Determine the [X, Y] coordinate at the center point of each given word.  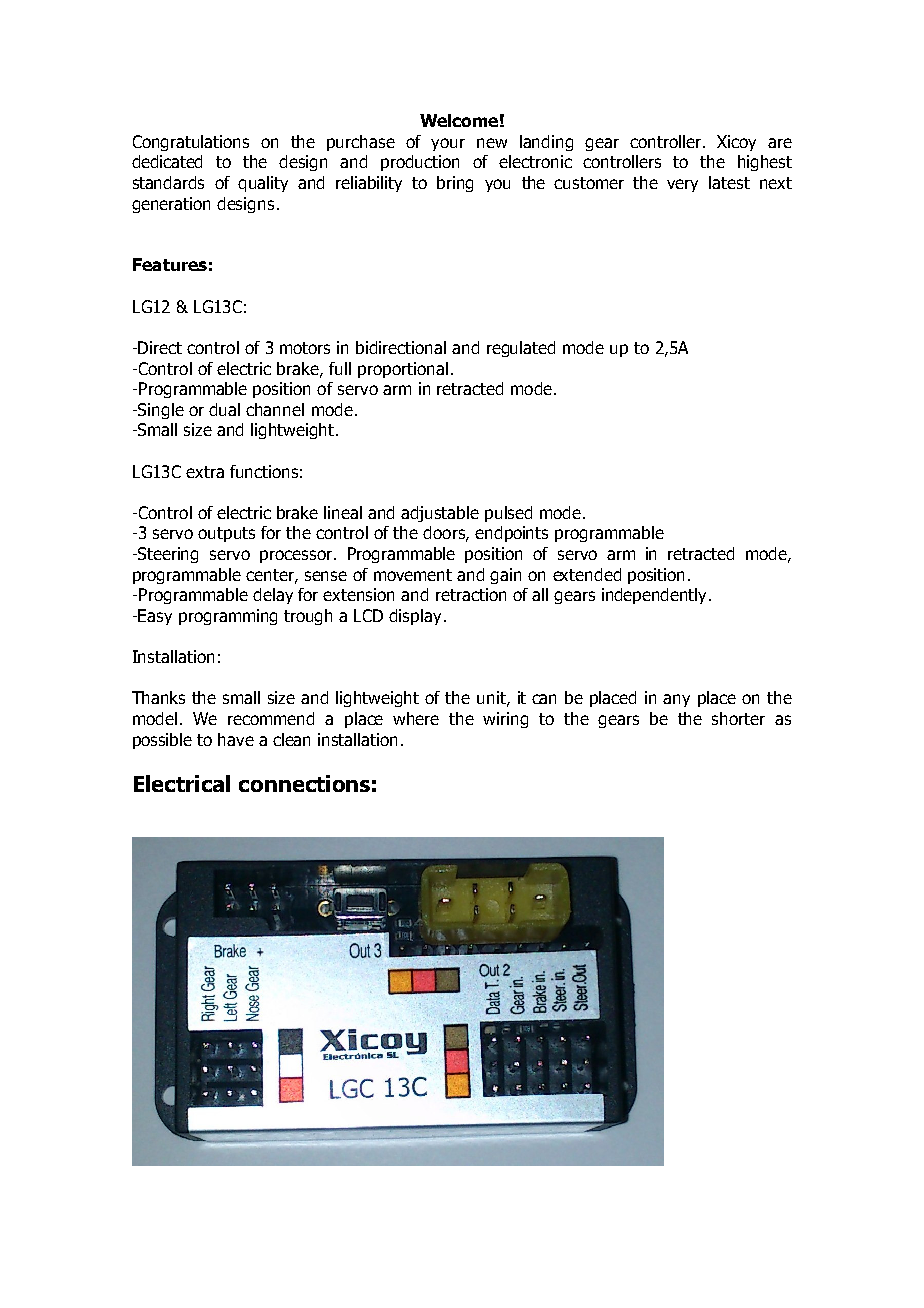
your [448, 144]
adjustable [440, 514]
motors [305, 348]
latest [729, 182]
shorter [738, 718]
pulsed [508, 514]
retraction [471, 594]
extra [205, 472]
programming [228, 617]
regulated [521, 349]
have [236, 739]
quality [263, 184]
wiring [505, 720]
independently [656, 596]
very [682, 185]
